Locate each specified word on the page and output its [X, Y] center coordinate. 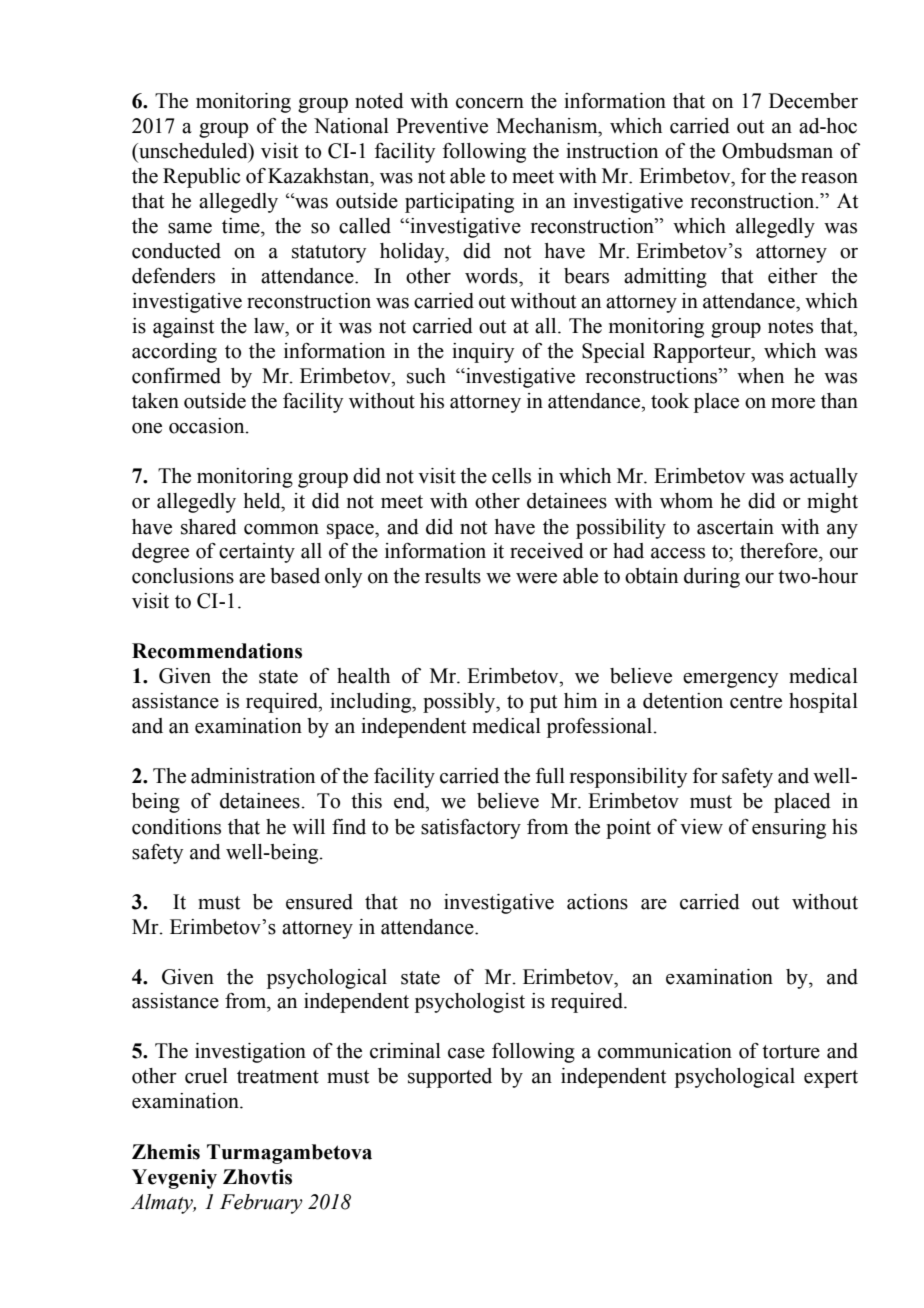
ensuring [789, 829]
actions [597, 902]
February [261, 1204]
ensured [319, 902]
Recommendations [217, 651]
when [760, 376]
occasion [208, 426]
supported [450, 1078]
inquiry [483, 353]
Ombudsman [777, 151]
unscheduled [193, 152]
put [543, 704]
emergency [730, 680]
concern [490, 103]
